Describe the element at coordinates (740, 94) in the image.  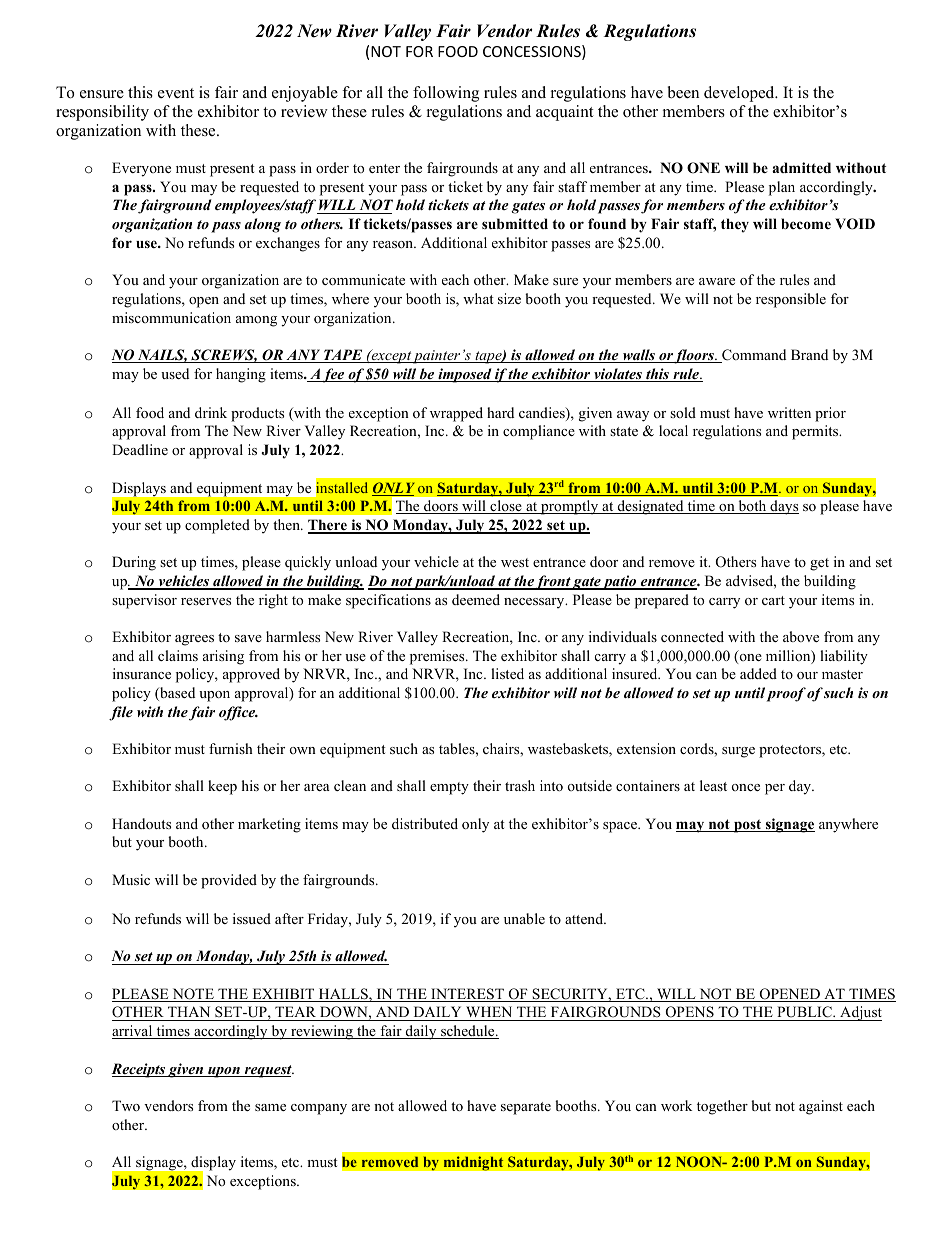
I see `developed` at that location.
